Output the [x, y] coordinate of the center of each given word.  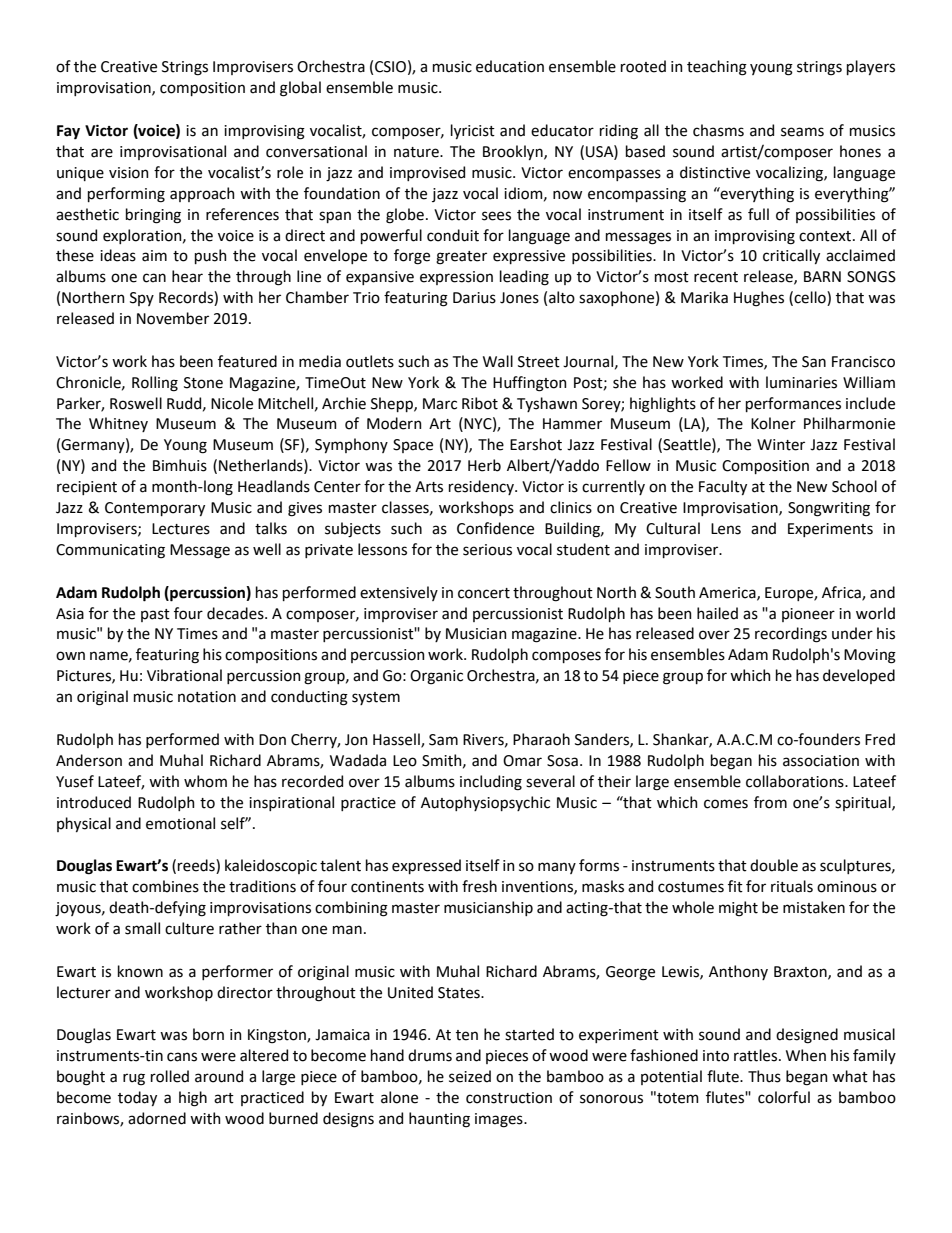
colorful [784, 1097]
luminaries [801, 382]
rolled [170, 1076]
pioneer [808, 615]
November [173, 318]
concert [484, 593]
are [102, 153]
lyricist [473, 131]
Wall [498, 361]
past [155, 615]
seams [802, 132]
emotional [180, 823]
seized [470, 1076]
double [774, 865]
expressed [426, 866]
